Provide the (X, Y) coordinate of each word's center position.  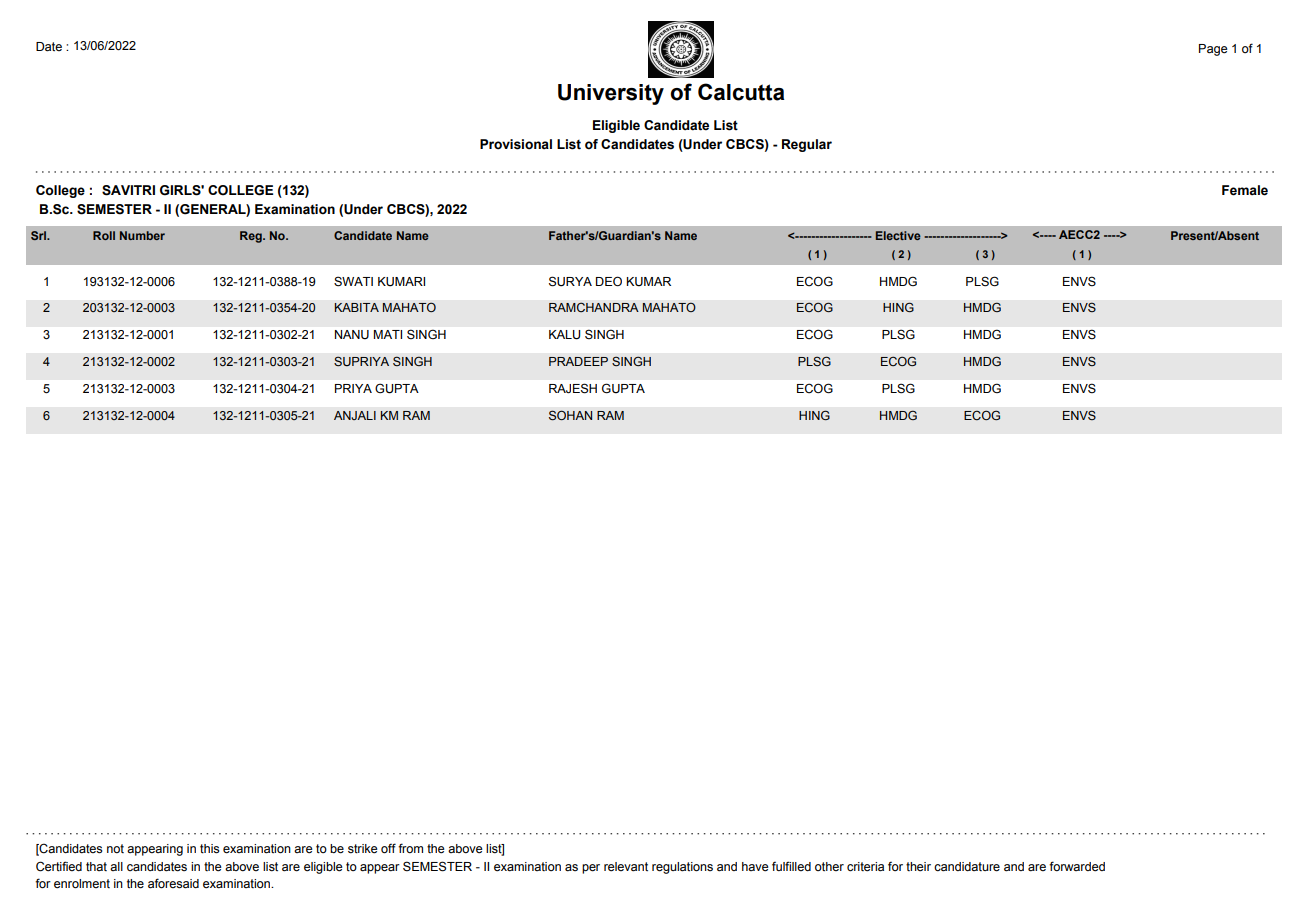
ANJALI (355, 415)
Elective (898, 235)
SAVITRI (128, 190)
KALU (565, 335)
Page (1213, 50)
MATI (388, 334)
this (209, 849)
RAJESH (573, 388)
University (611, 94)
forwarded (1077, 866)
